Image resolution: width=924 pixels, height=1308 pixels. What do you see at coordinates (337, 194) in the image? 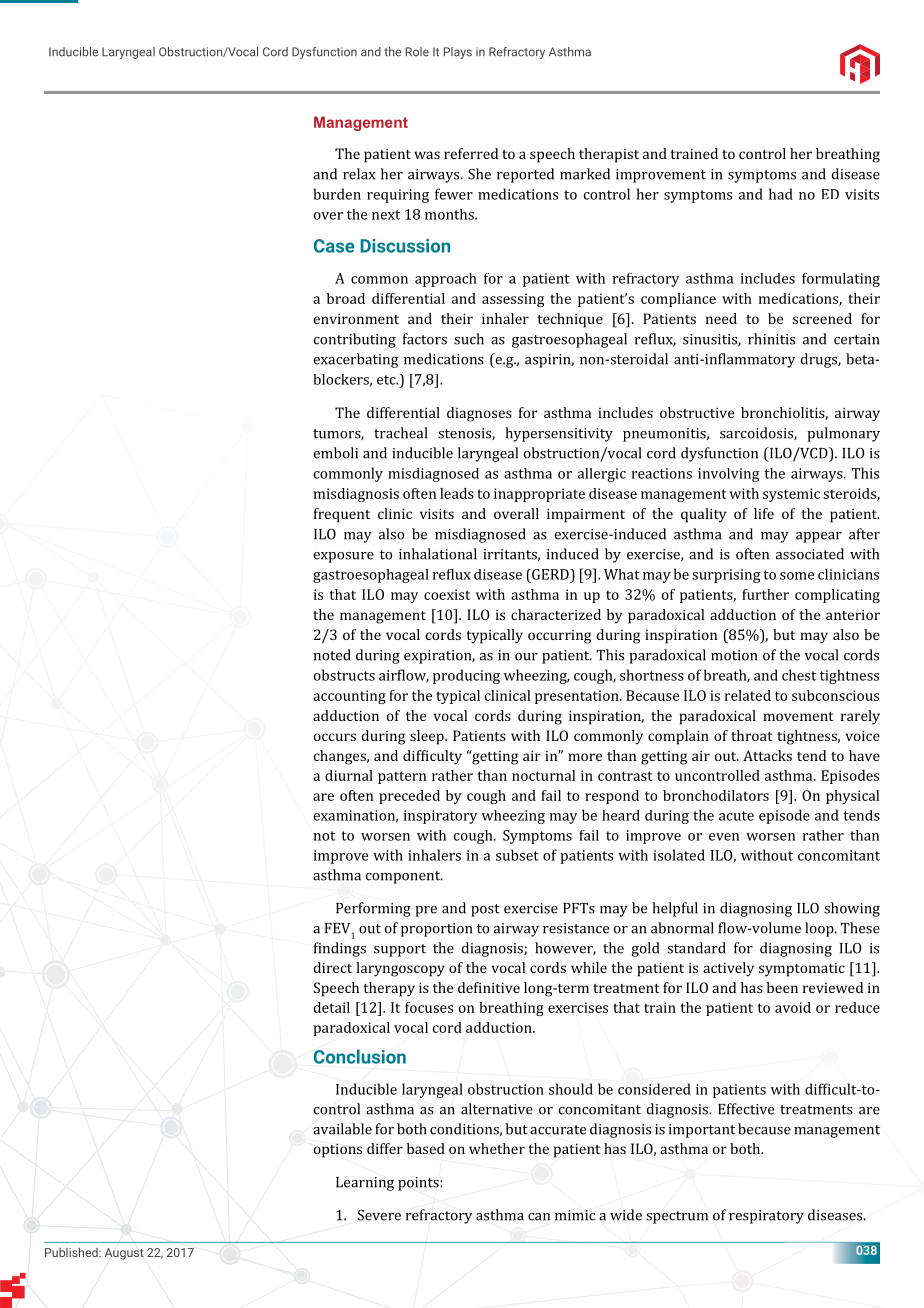
I see `burden` at bounding box center [337, 194].
